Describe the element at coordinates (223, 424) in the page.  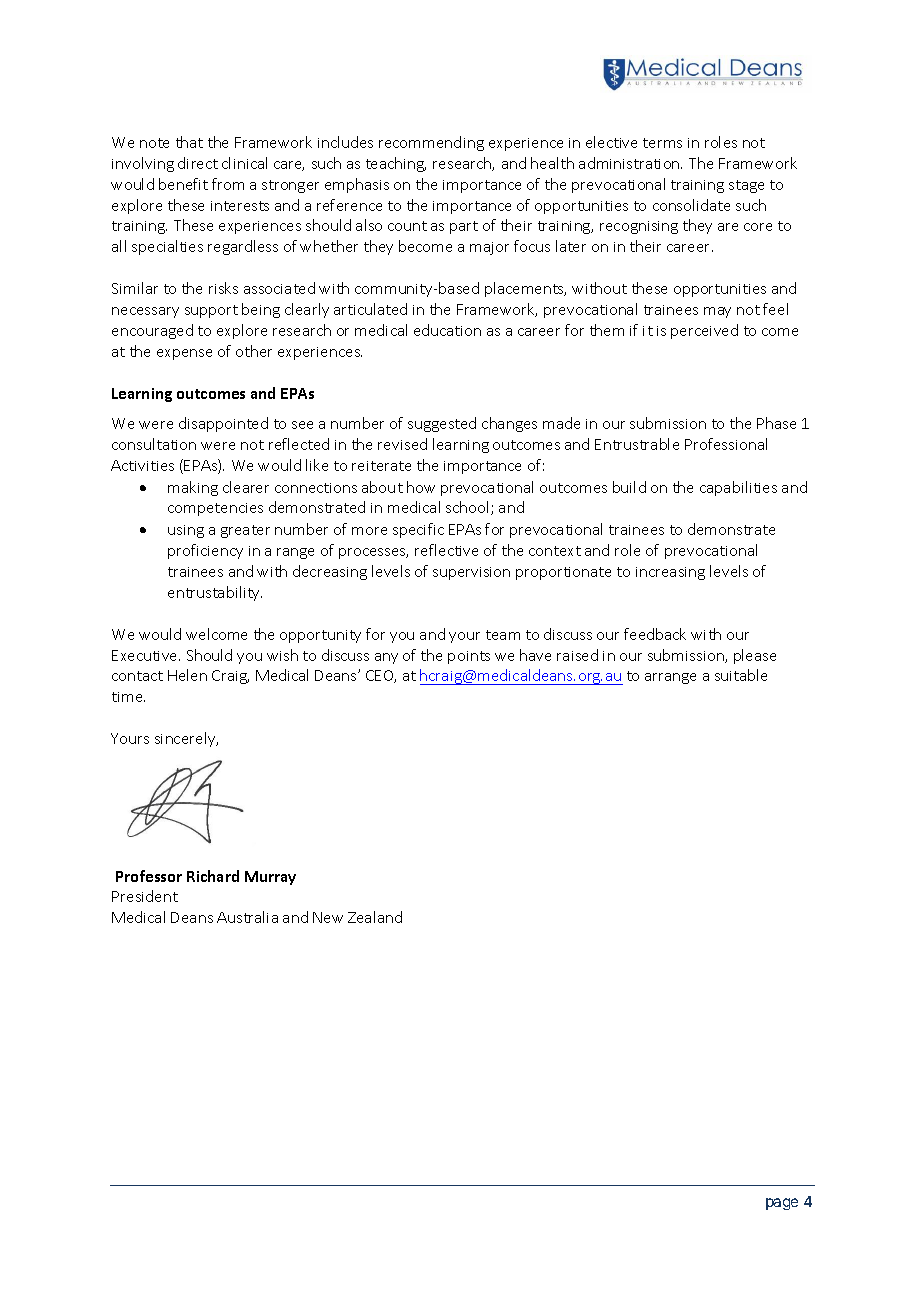
I see `disappointed` at that location.
